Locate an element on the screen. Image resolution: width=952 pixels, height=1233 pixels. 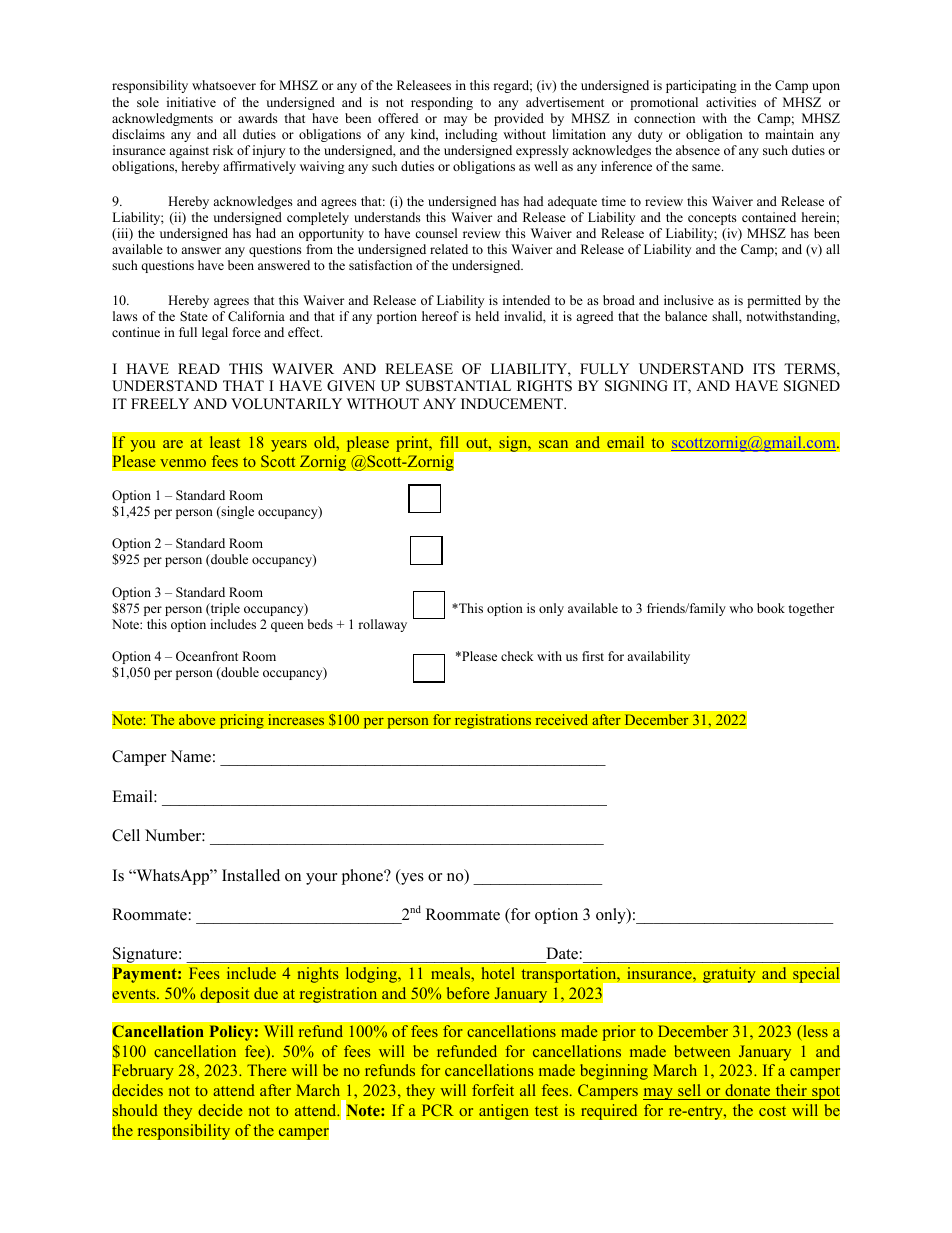
who is located at coordinates (741, 608).
